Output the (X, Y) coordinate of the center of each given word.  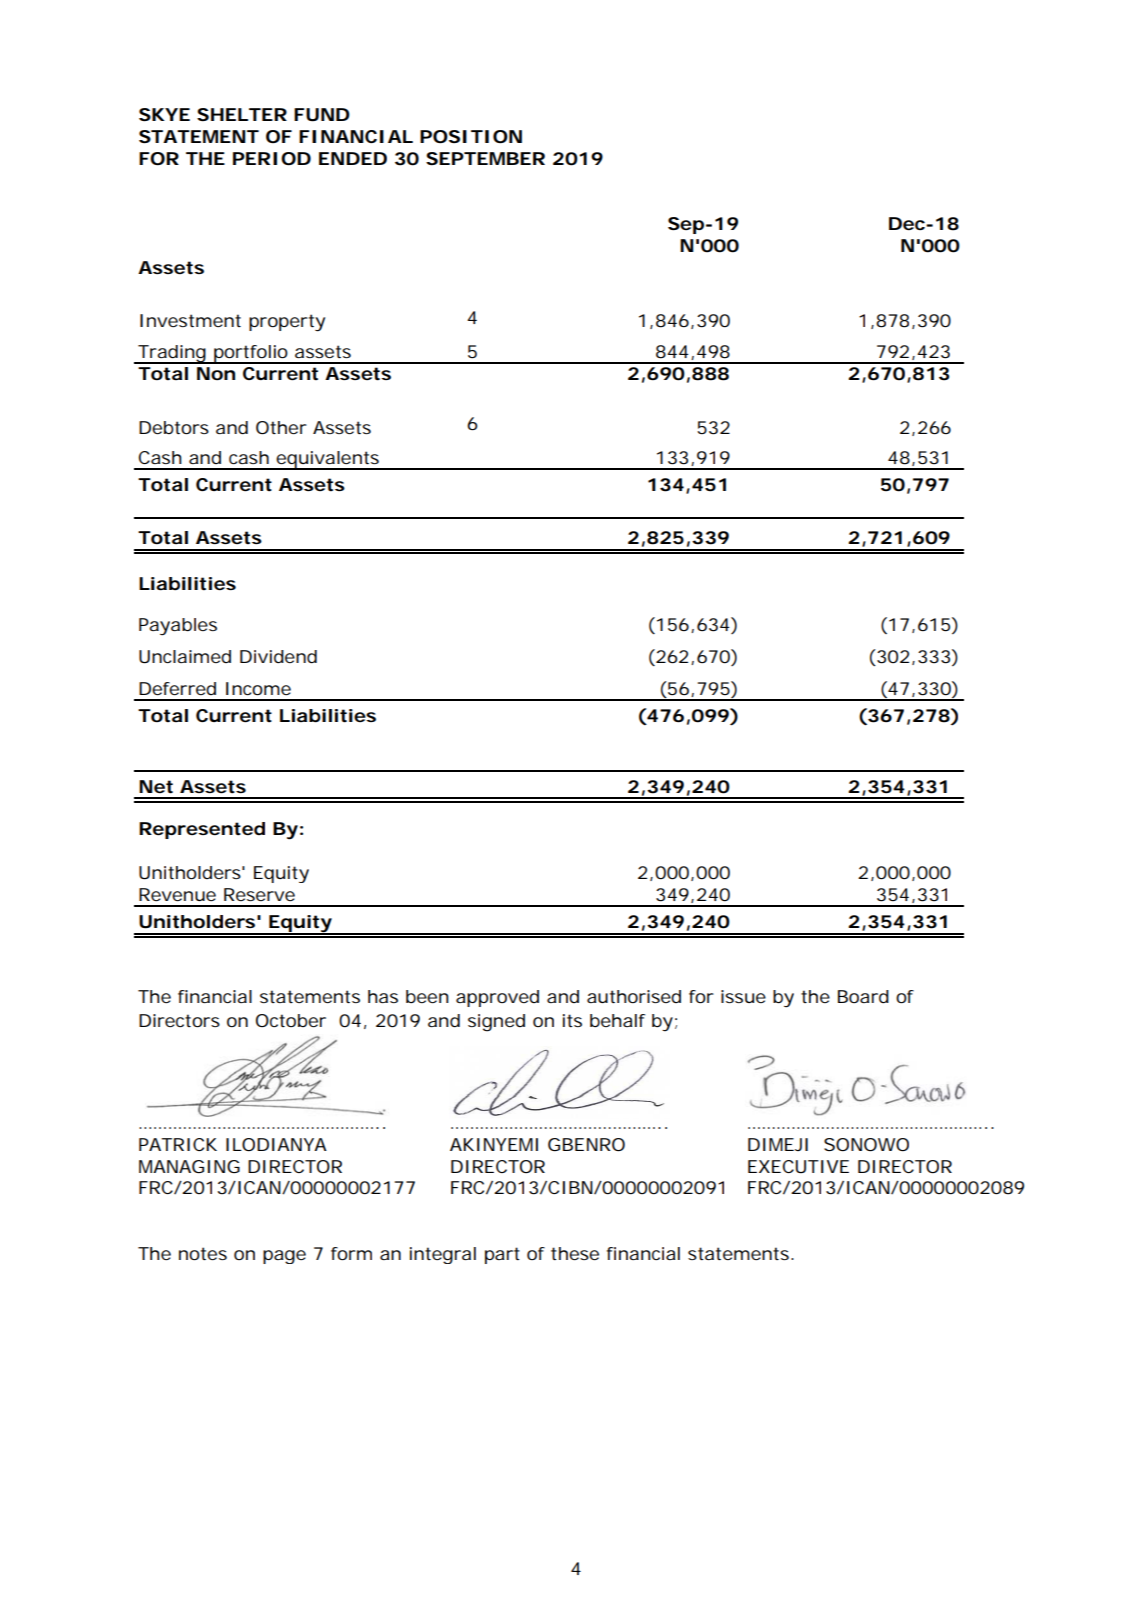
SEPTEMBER (485, 158)
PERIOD (272, 158)
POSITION (471, 136)
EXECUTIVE (798, 1166)
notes (203, 1253)
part (502, 1255)
